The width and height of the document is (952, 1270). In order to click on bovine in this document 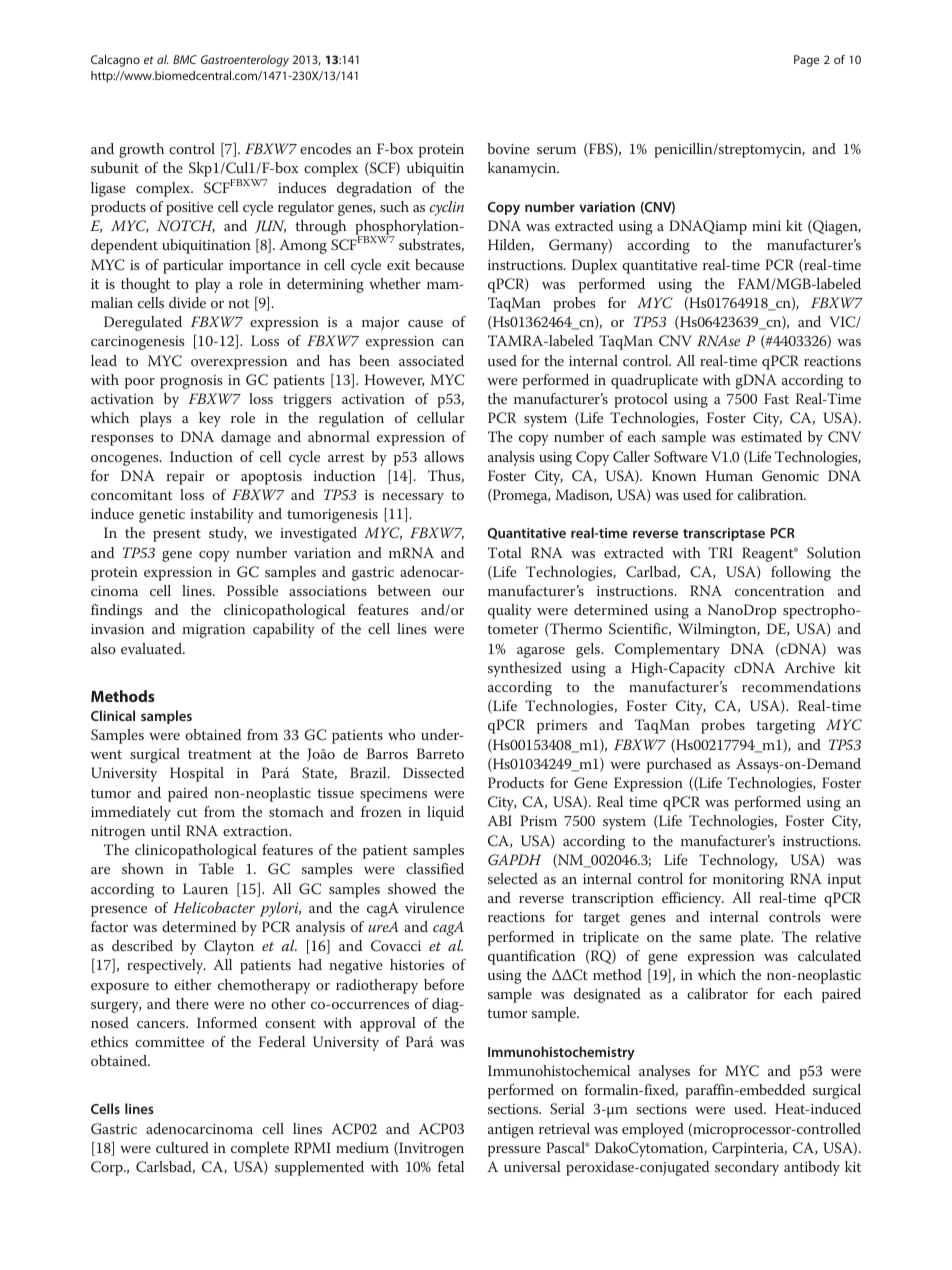, I will do `click(508, 148)`.
